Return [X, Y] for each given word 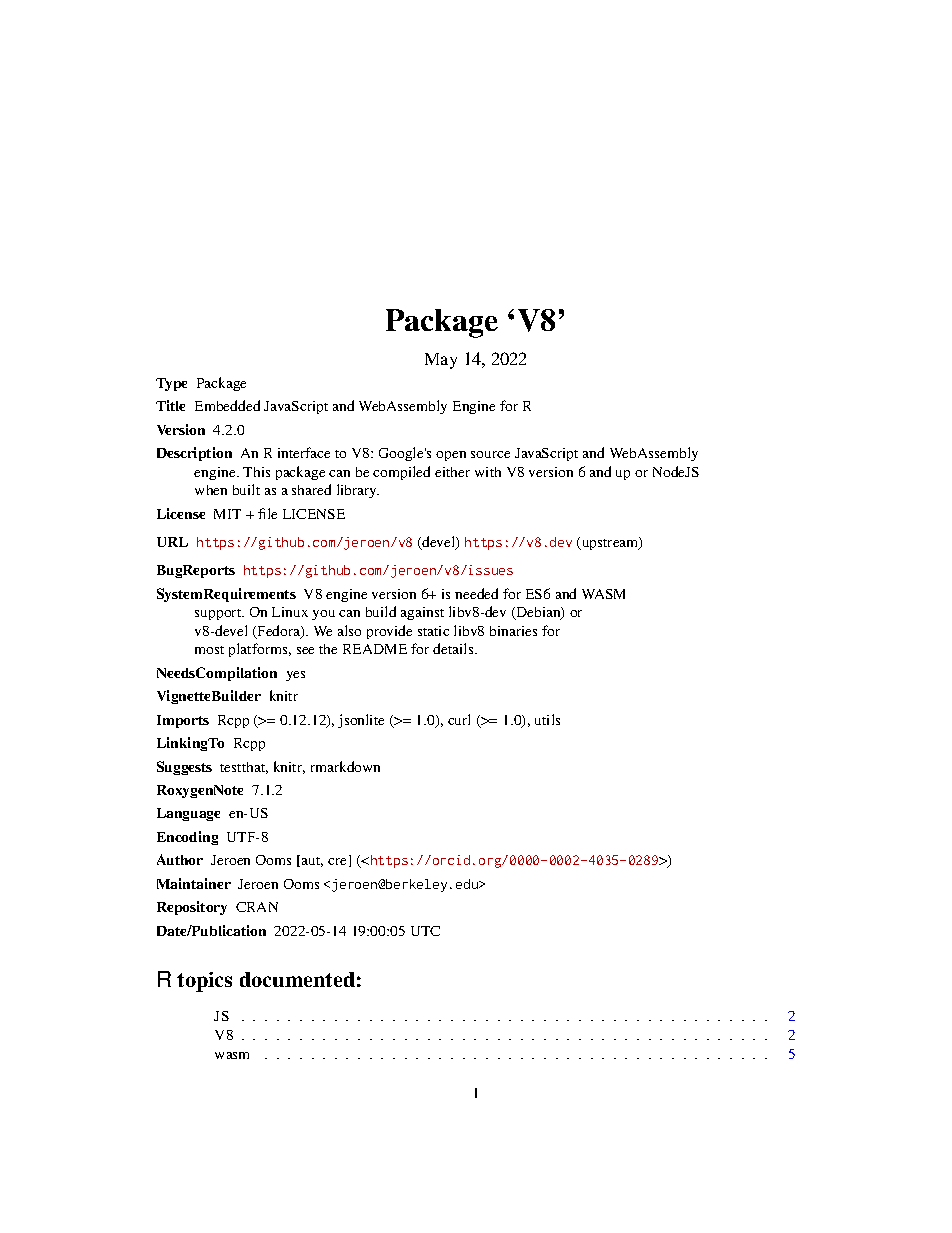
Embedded [227, 405]
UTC [425, 931]
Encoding [187, 838]
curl [459, 719]
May [441, 361]
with [488, 472]
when [211, 490]
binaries [513, 631]
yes [295, 676]
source [490, 454]
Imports [183, 721]
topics [204, 982]
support [219, 614]
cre [337, 861]
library [358, 491]
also [349, 630]
